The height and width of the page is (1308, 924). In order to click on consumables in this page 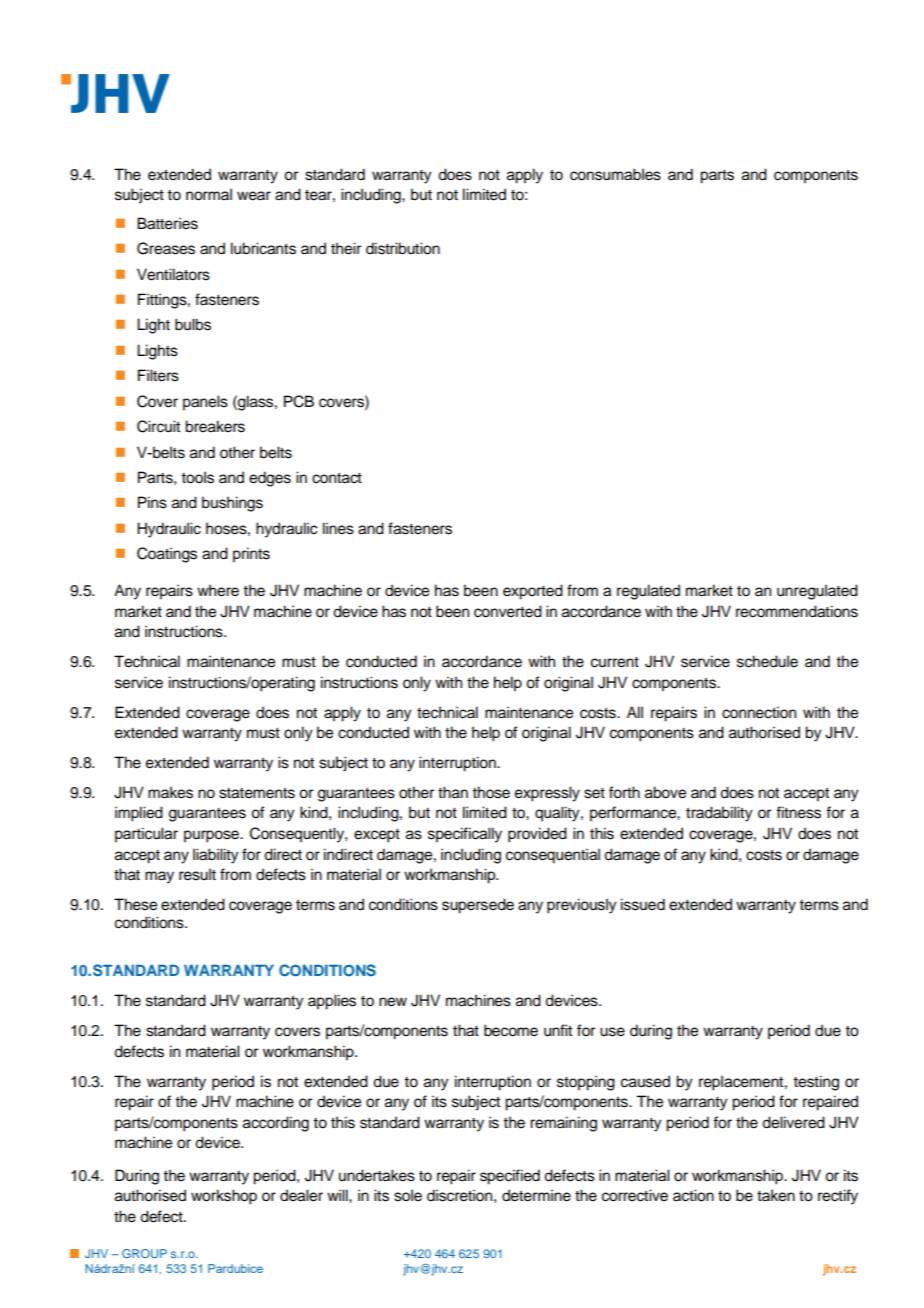, I will do `click(615, 174)`.
